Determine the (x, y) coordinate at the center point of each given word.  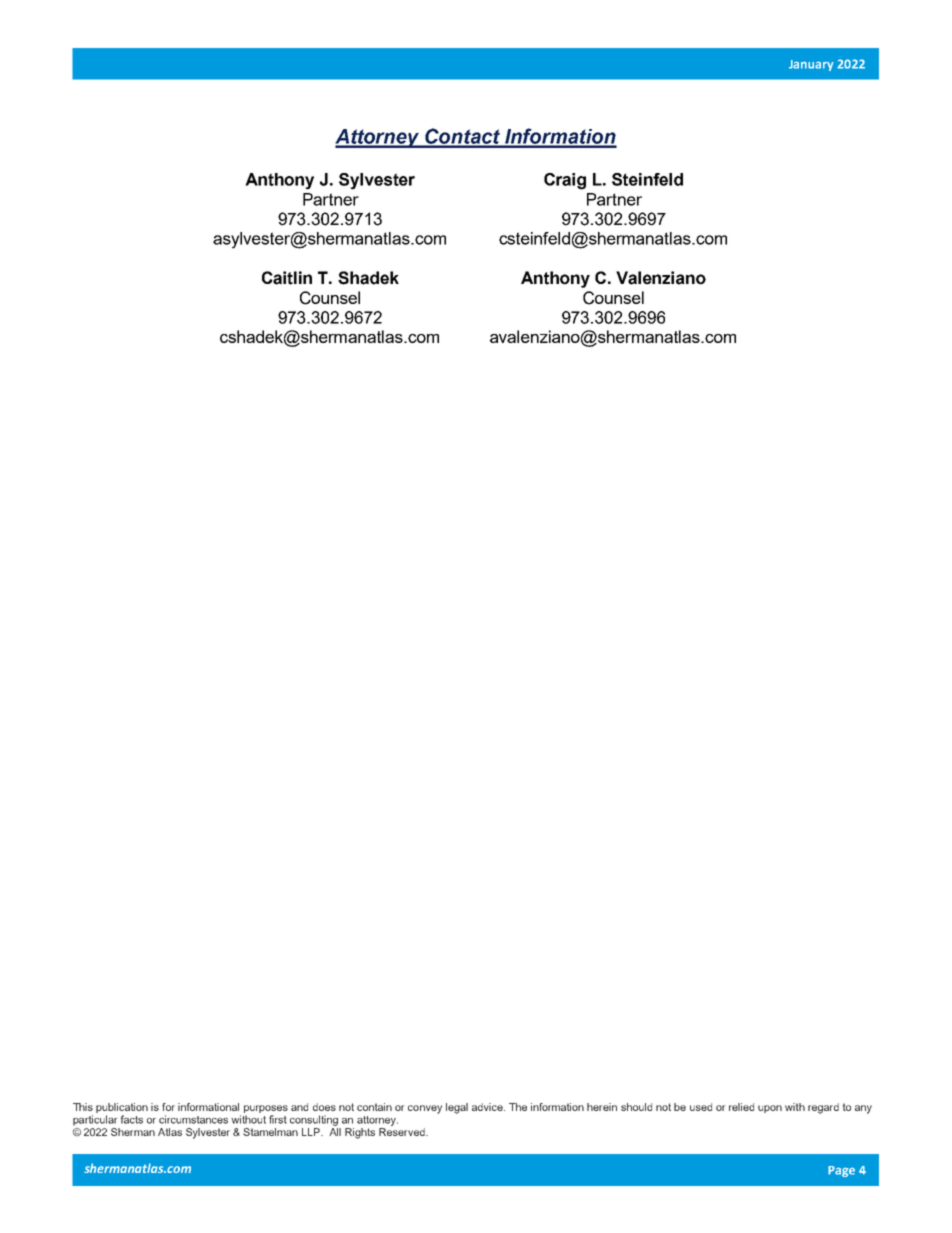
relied (741, 1107)
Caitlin (287, 278)
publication (122, 1109)
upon (770, 1109)
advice (488, 1107)
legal (457, 1108)
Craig (565, 181)
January (811, 65)
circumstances (193, 1119)
